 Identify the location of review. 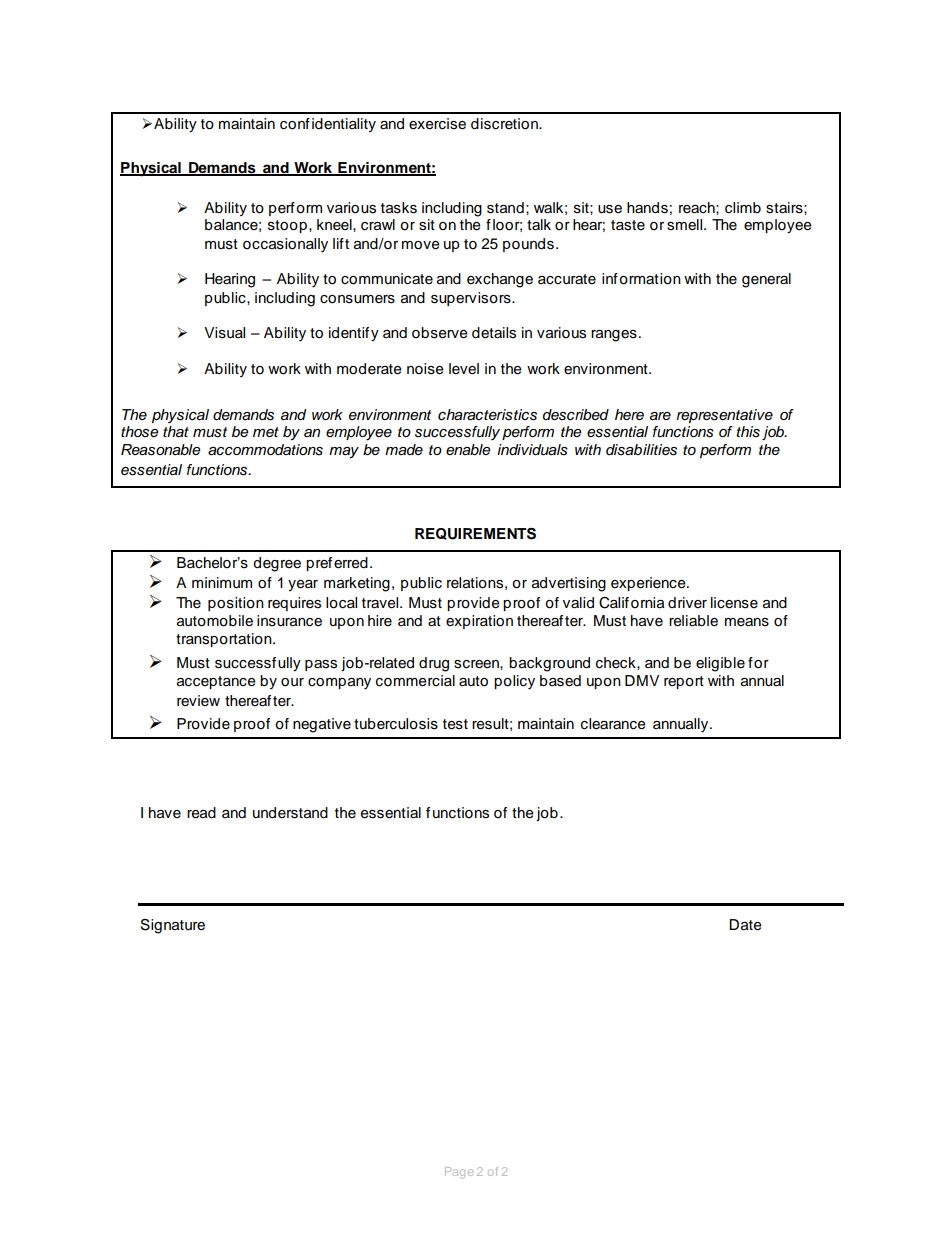
(198, 701).
